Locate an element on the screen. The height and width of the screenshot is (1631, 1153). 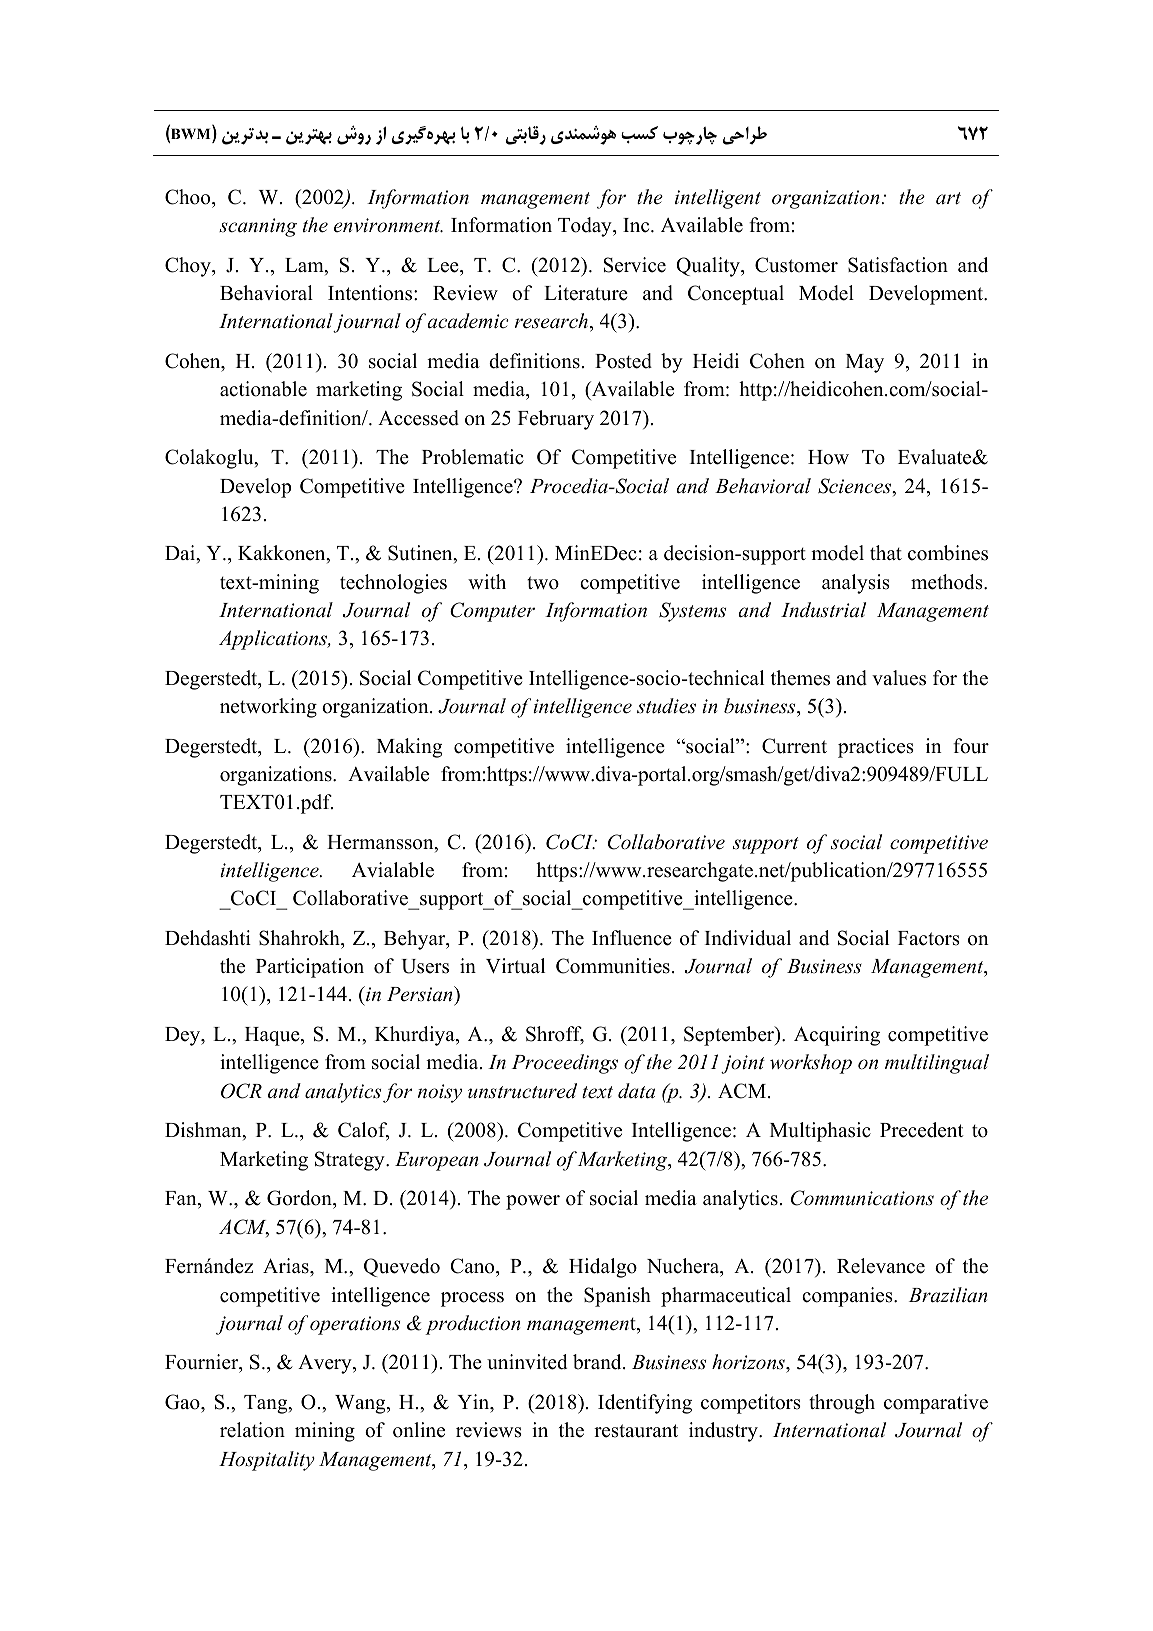
relation is located at coordinates (252, 1430).
